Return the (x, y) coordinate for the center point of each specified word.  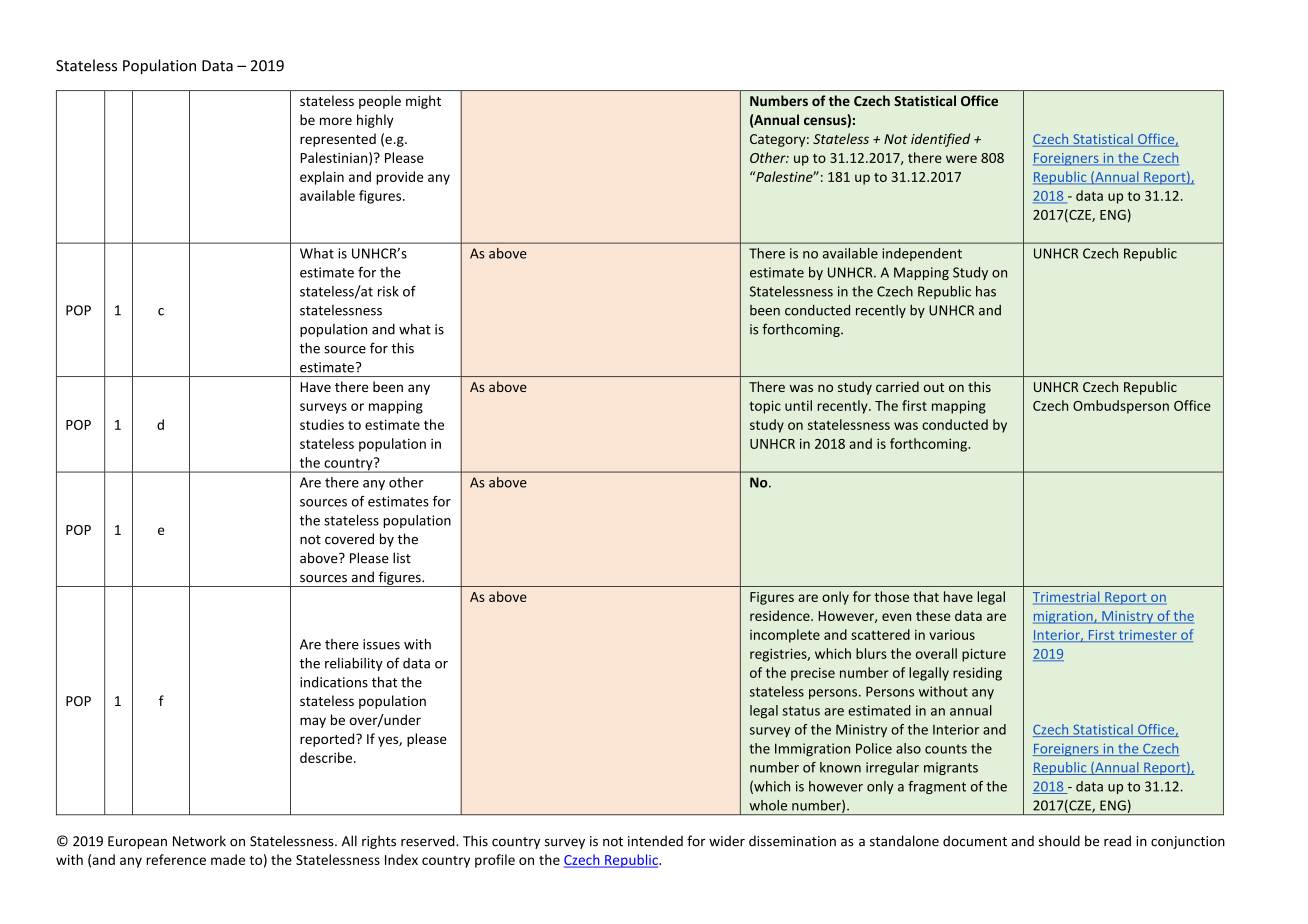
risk (388, 291)
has (986, 291)
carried (897, 386)
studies (322, 424)
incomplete (785, 636)
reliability (354, 664)
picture (984, 655)
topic (765, 407)
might (423, 102)
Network (199, 841)
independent (922, 254)
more (336, 121)
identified (940, 140)
